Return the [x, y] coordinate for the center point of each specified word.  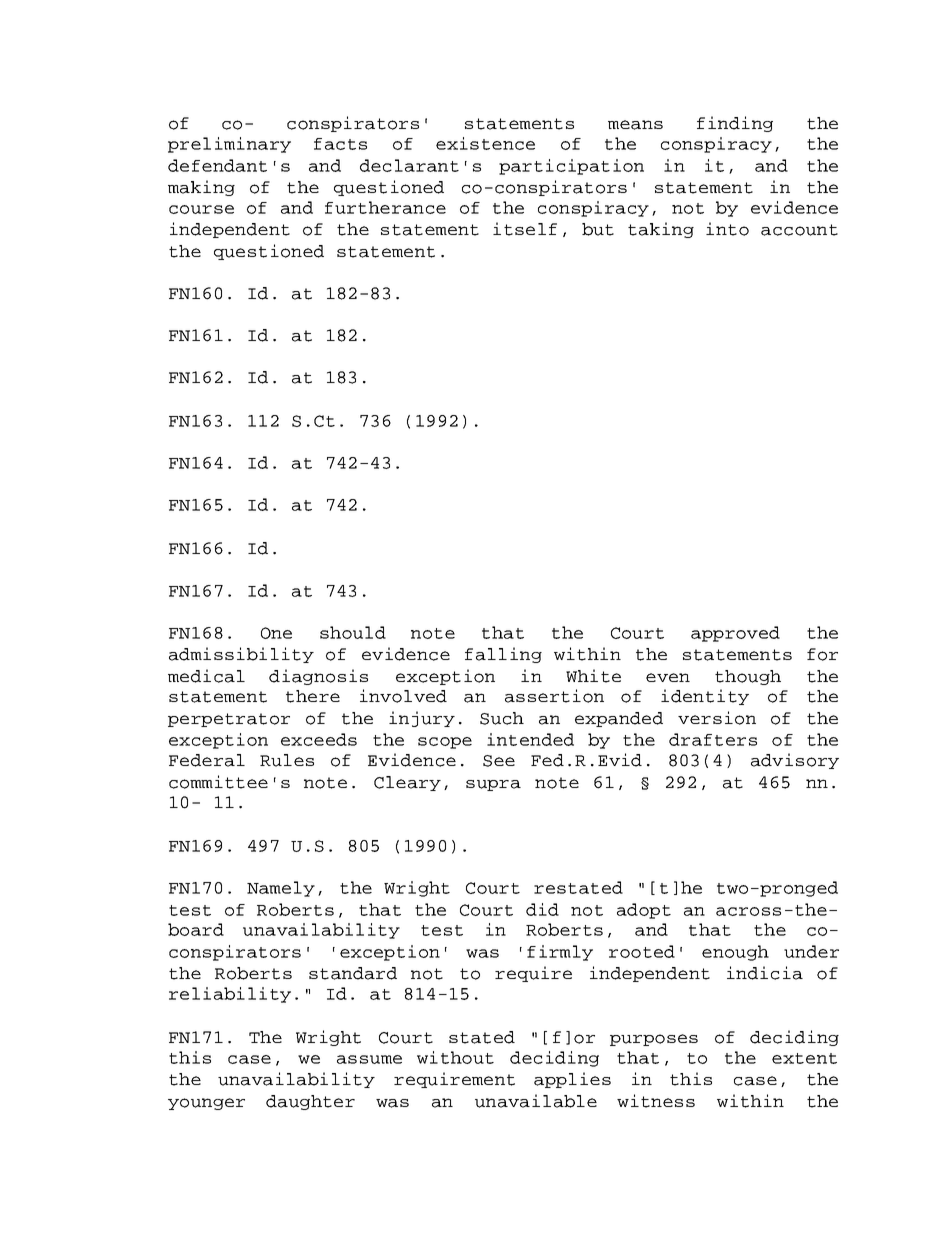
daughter [310, 1102]
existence [485, 143]
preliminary [229, 145]
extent [804, 1058]
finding [735, 124]
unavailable [536, 1101]
